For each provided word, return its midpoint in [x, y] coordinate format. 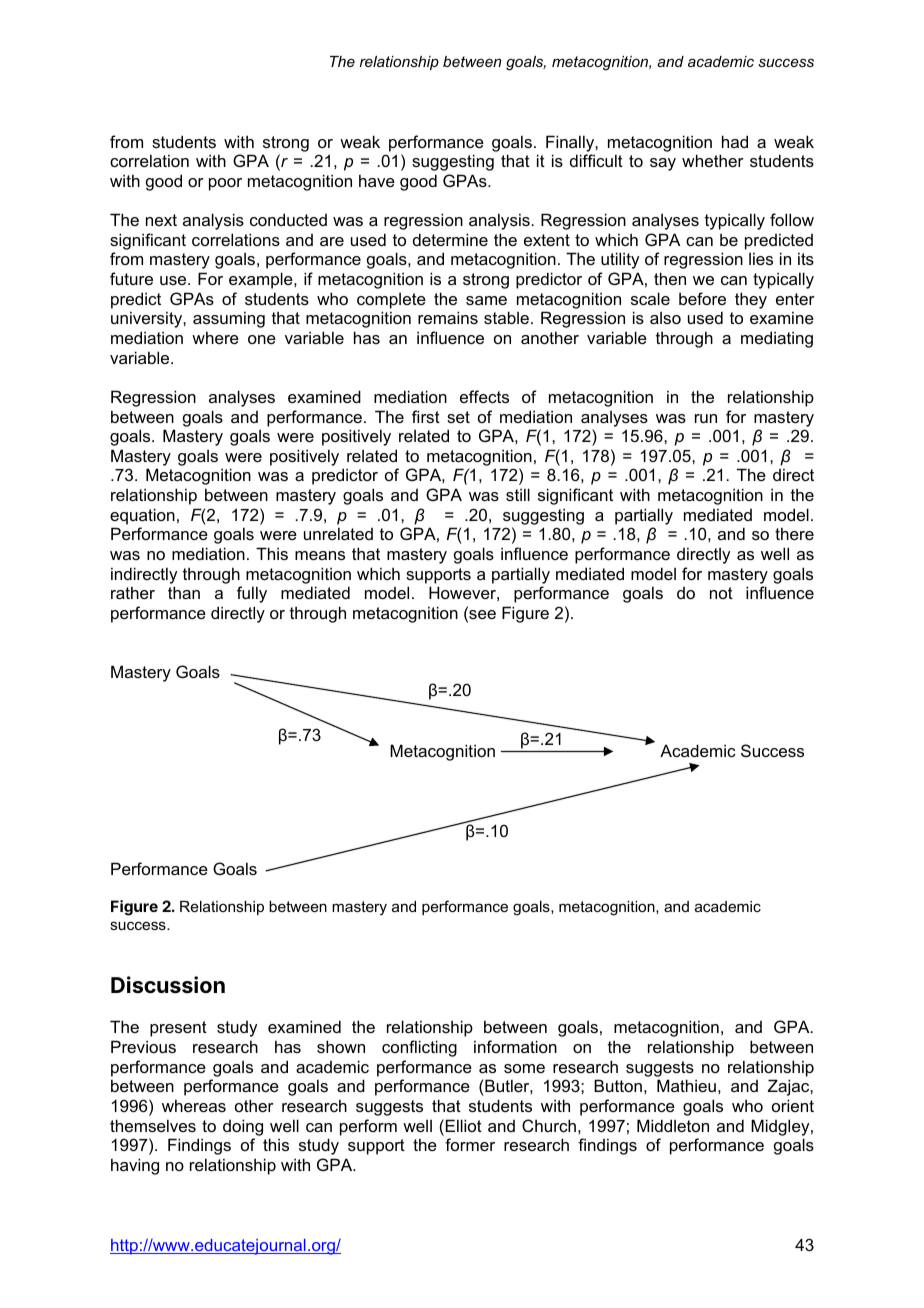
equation [142, 516]
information [515, 1046]
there [794, 533]
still [518, 494]
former [470, 1144]
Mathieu [686, 1085]
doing [243, 1127]
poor [225, 184]
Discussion [168, 985]
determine [450, 239]
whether [713, 160]
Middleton [673, 1125]
